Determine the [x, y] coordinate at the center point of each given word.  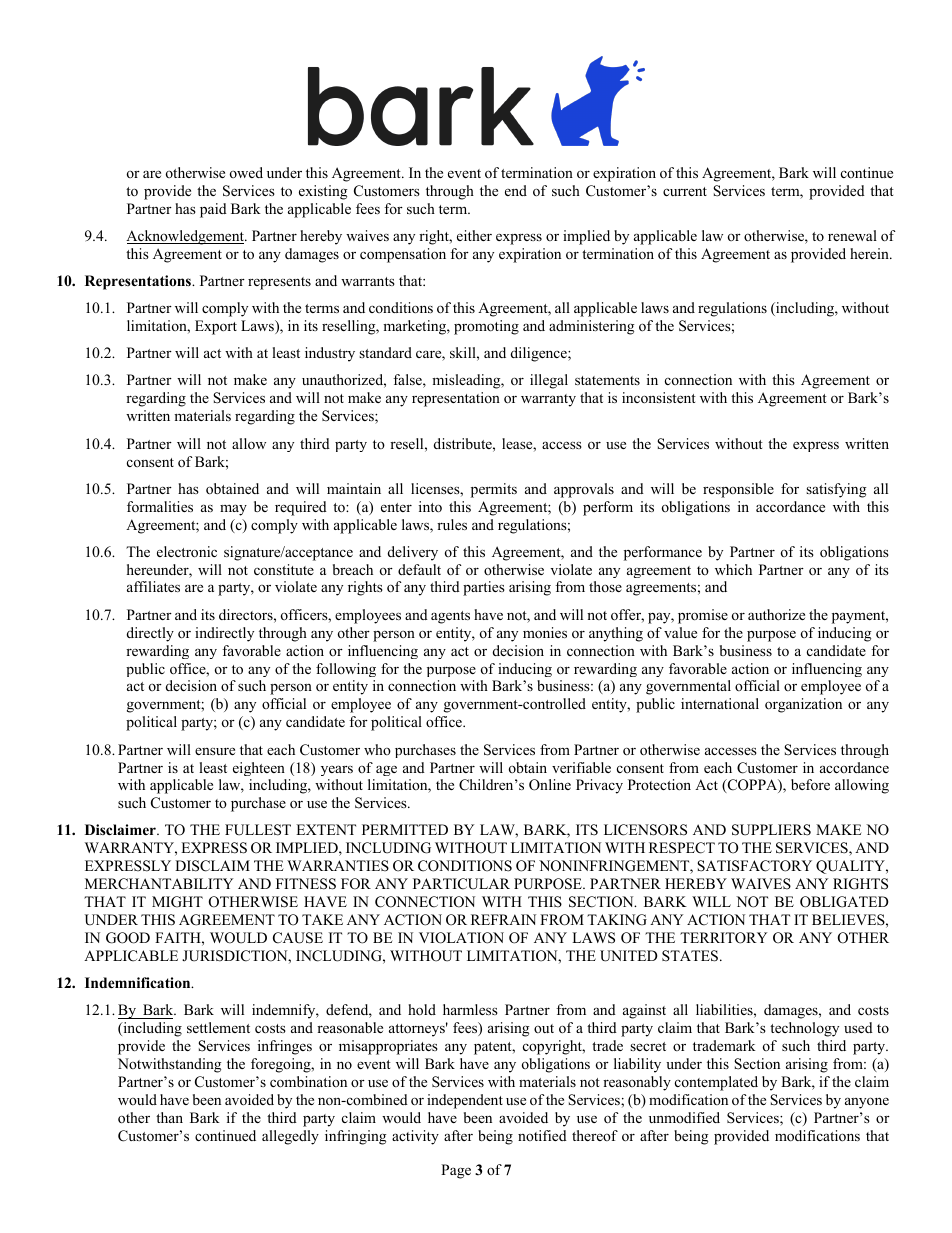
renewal [852, 235]
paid [213, 210]
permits [494, 490]
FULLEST [258, 830]
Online [550, 785]
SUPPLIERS [771, 830]
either [474, 235]
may [233, 510]
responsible [738, 490]
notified [542, 1135]
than [169, 1117]
